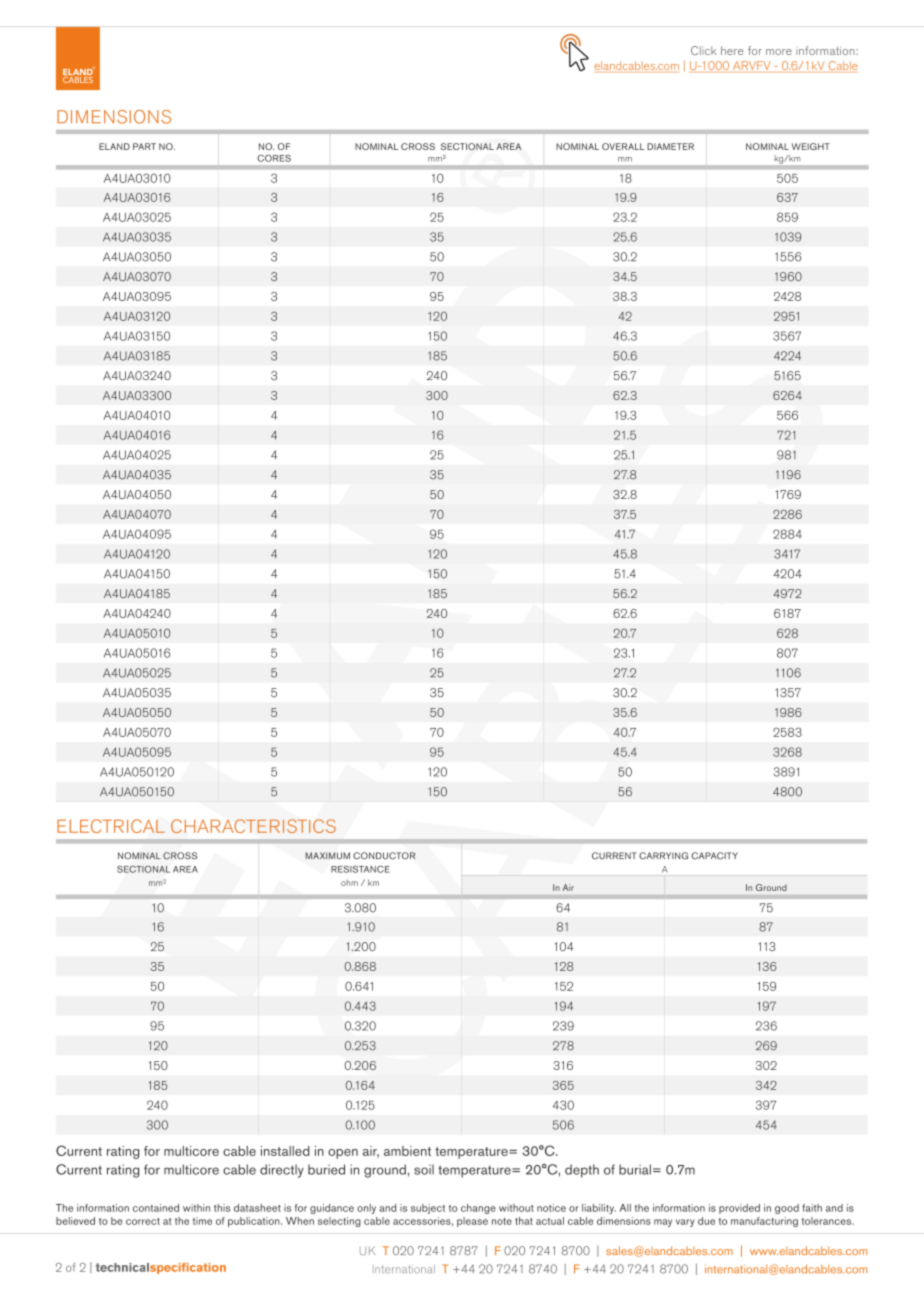 The width and height of the screenshot is (924, 1308). What do you see at coordinates (144, 146) in the screenshot?
I see `PART` at bounding box center [144, 146].
